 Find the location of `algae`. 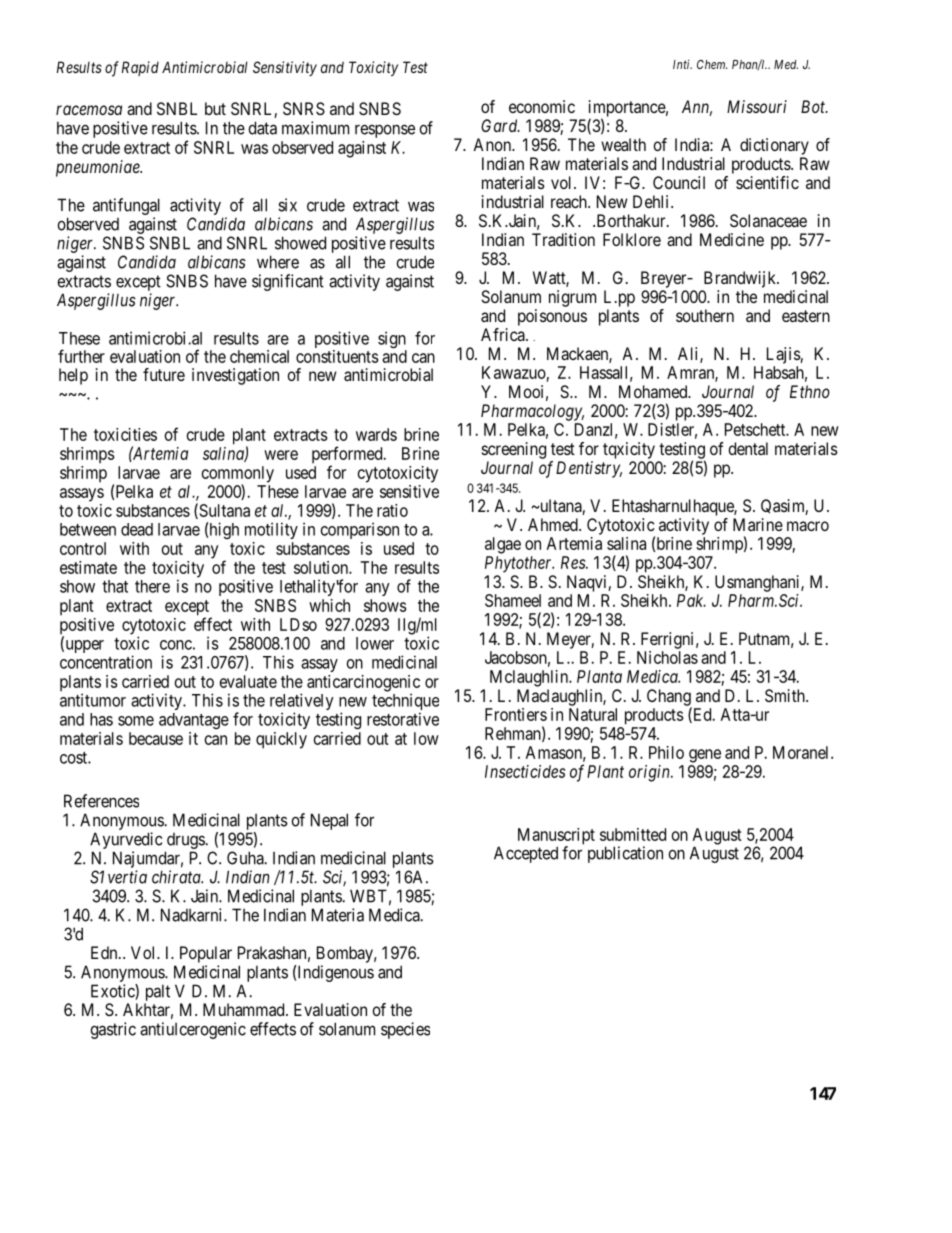

algae is located at coordinates (503, 545).
